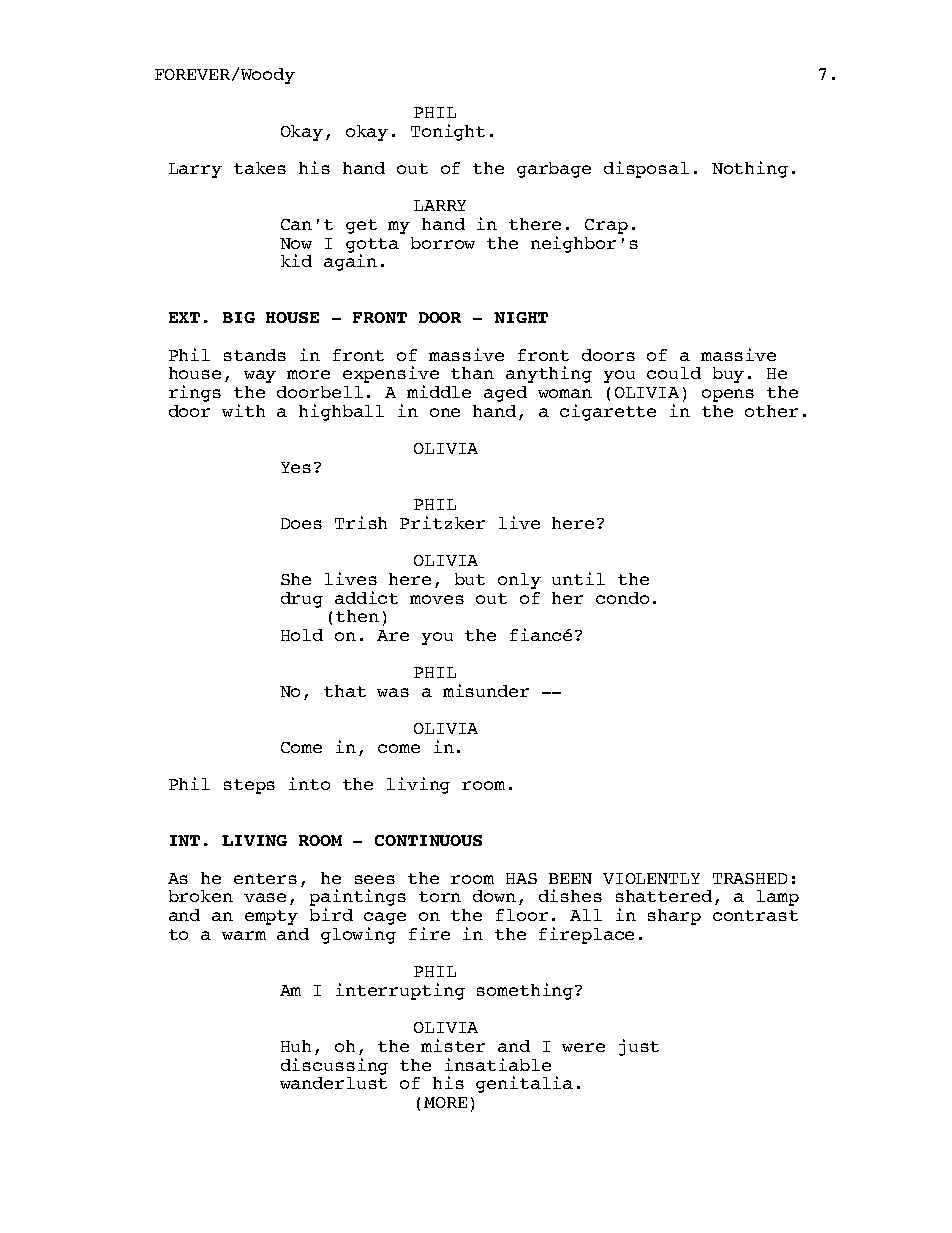 The height and width of the page is (1233, 952). I want to click on takes, so click(260, 168).
